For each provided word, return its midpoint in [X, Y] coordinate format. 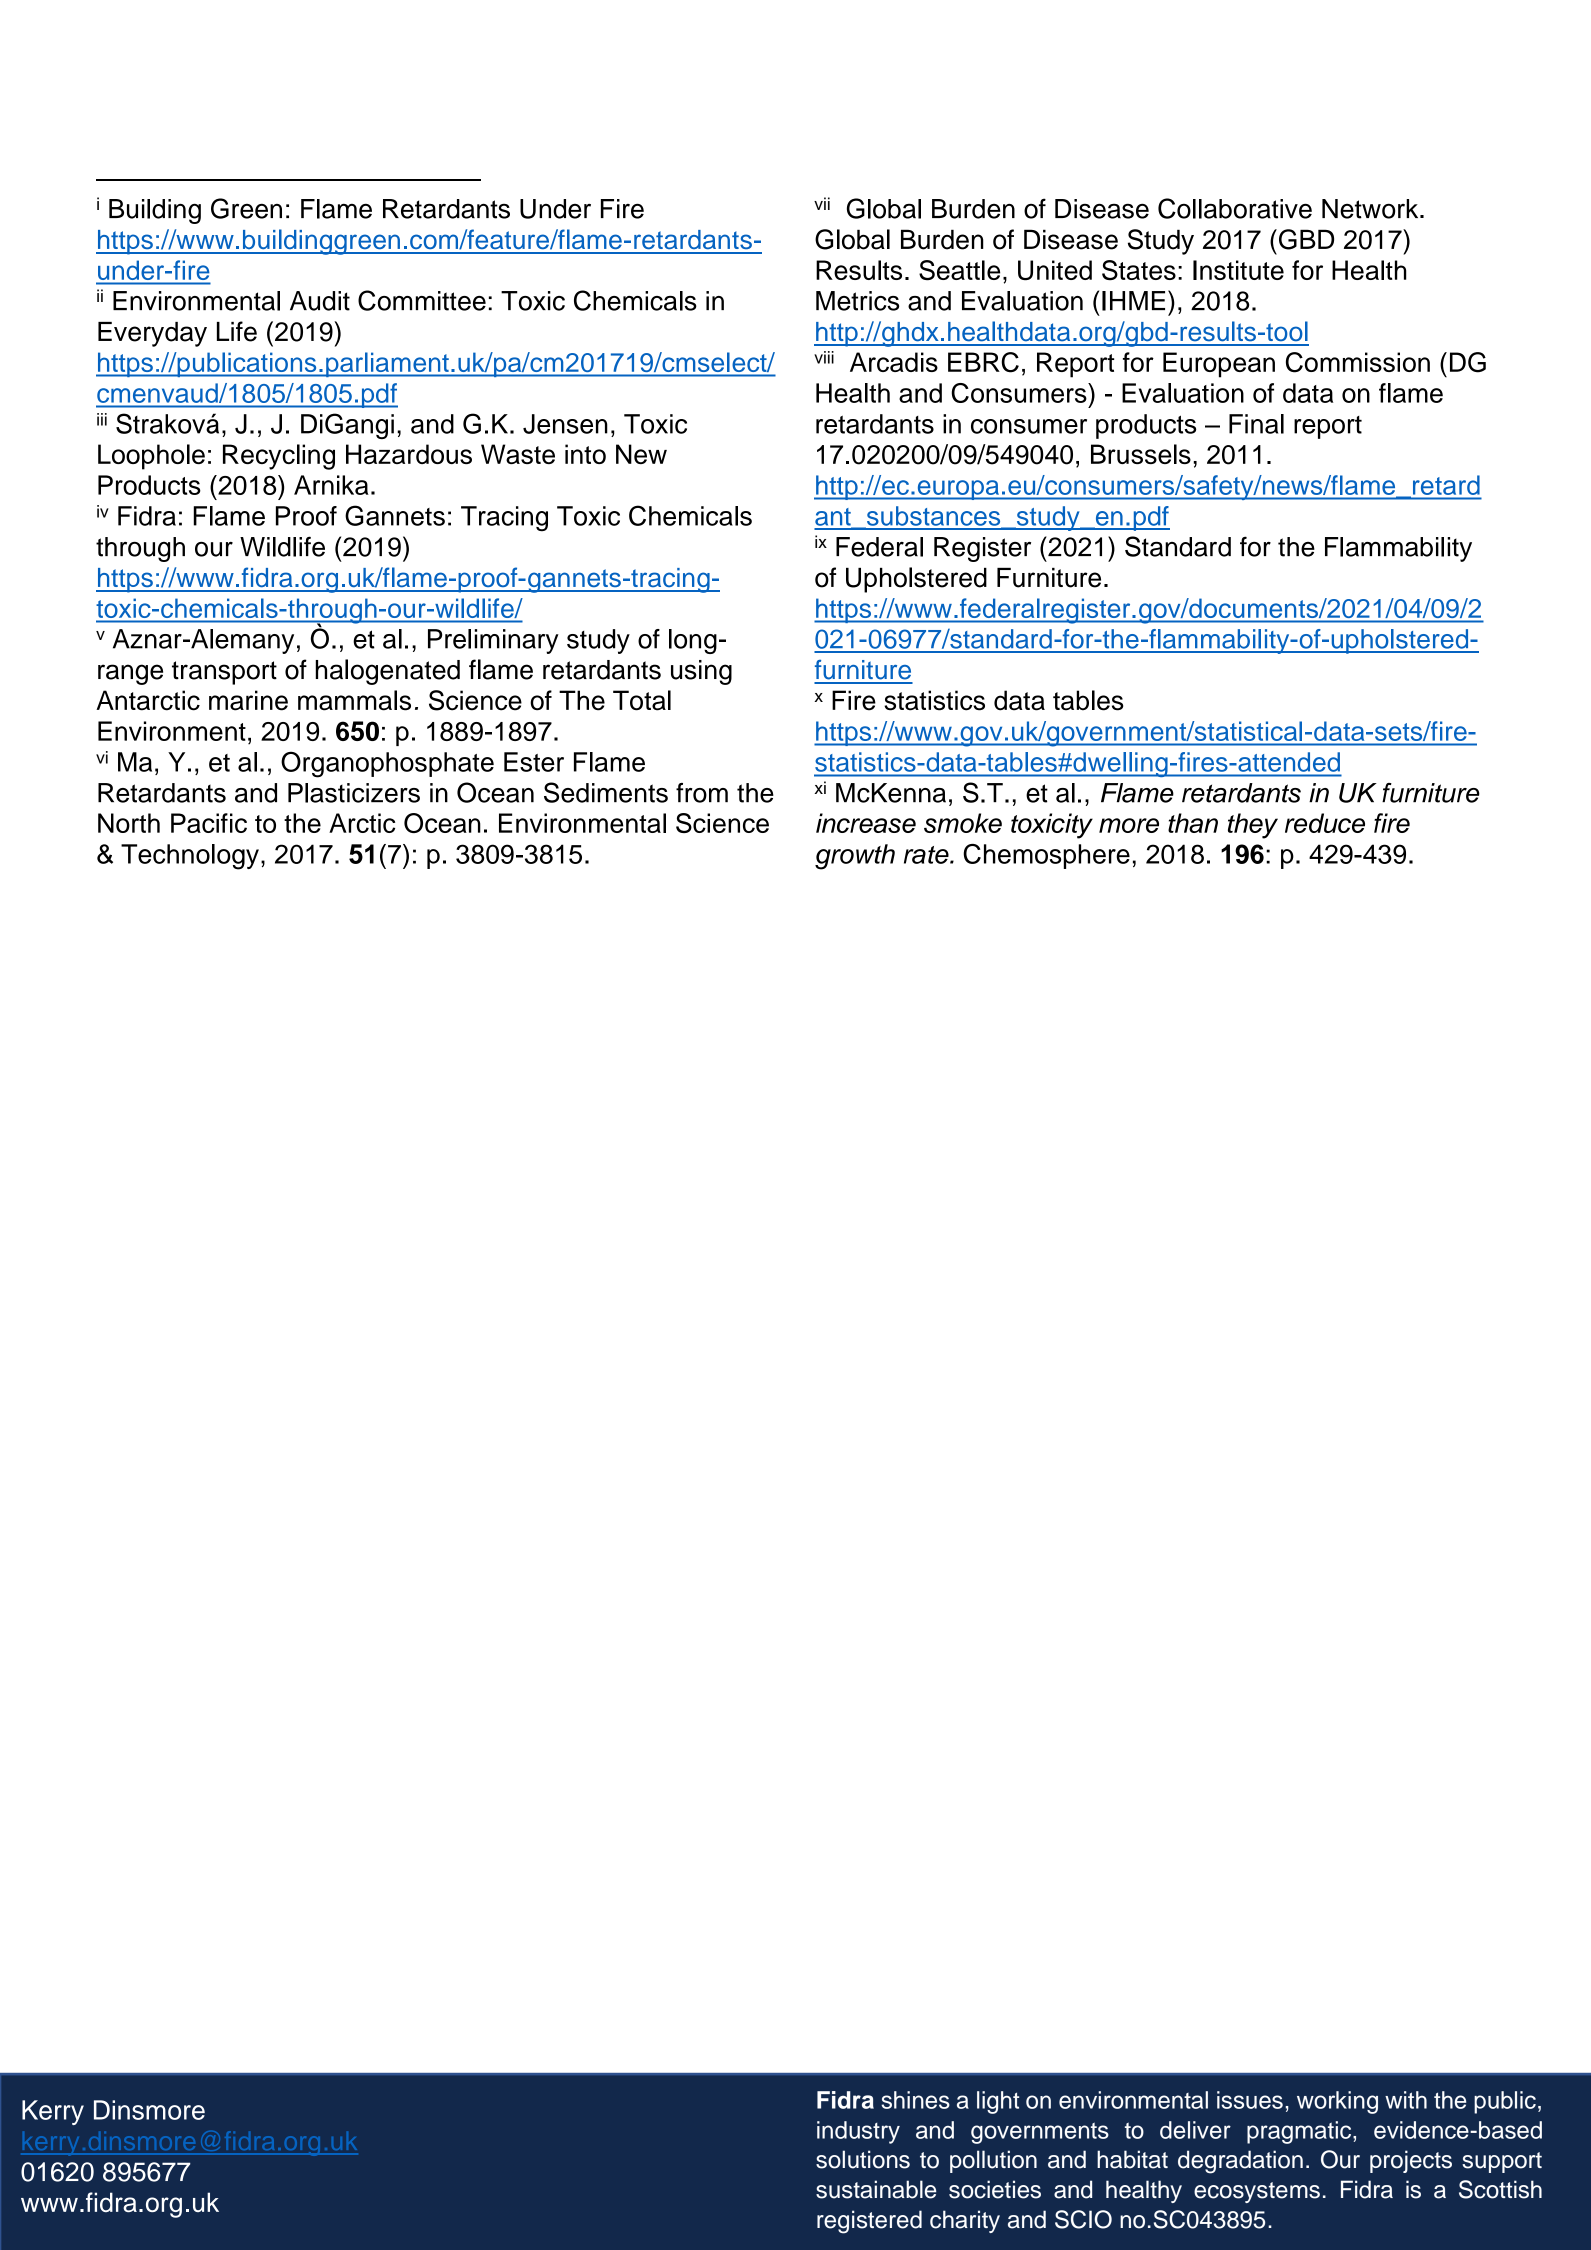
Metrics [857, 301]
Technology [190, 857]
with [1406, 2100]
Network [1371, 209]
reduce [1325, 823]
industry [858, 2132]
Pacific [209, 823]
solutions [863, 2159]
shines [915, 2100]
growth [855, 857]
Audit [320, 301]
